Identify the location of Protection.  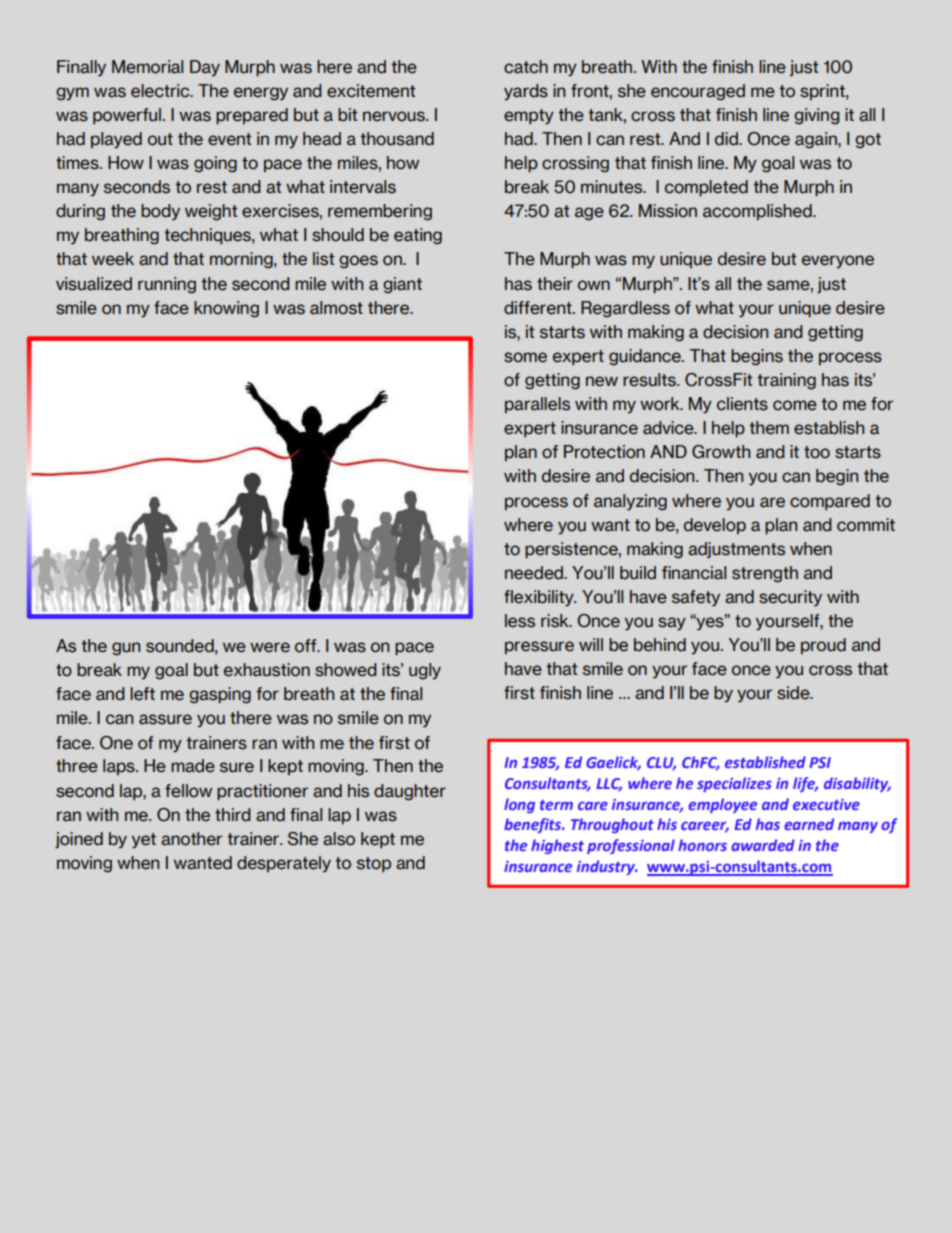
(604, 452).
